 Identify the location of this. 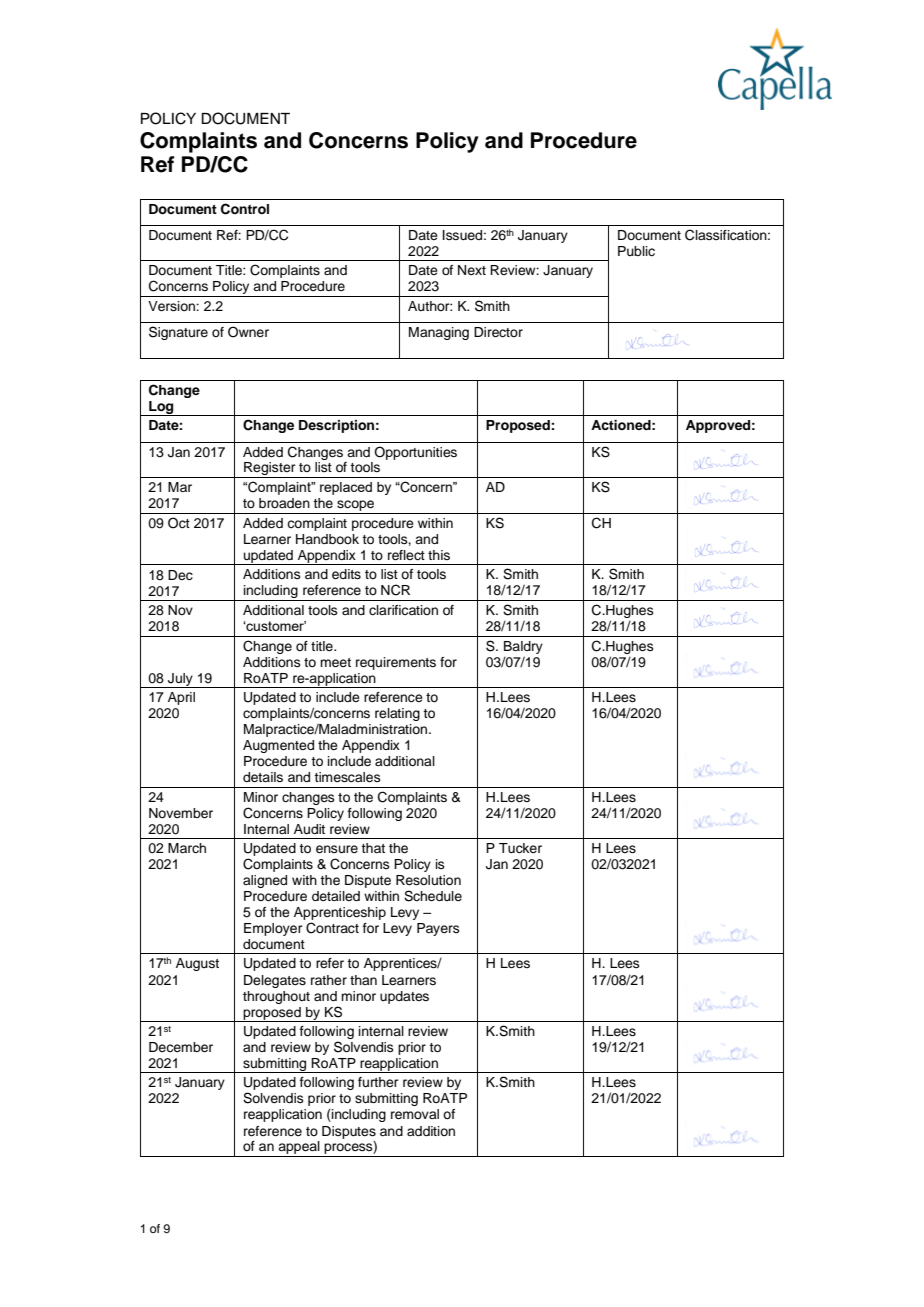
(439, 555).
